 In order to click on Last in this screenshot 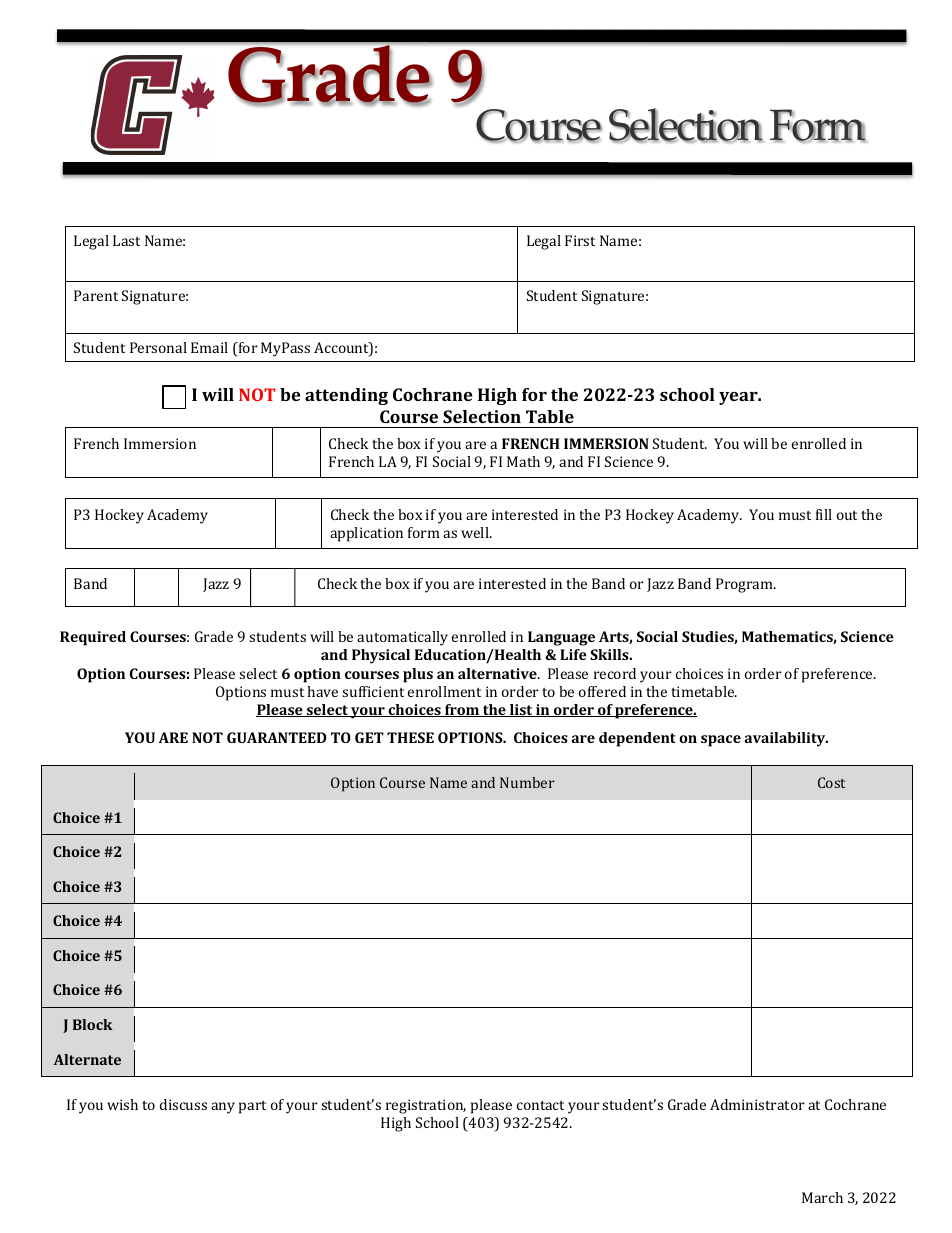, I will do `click(126, 240)`.
